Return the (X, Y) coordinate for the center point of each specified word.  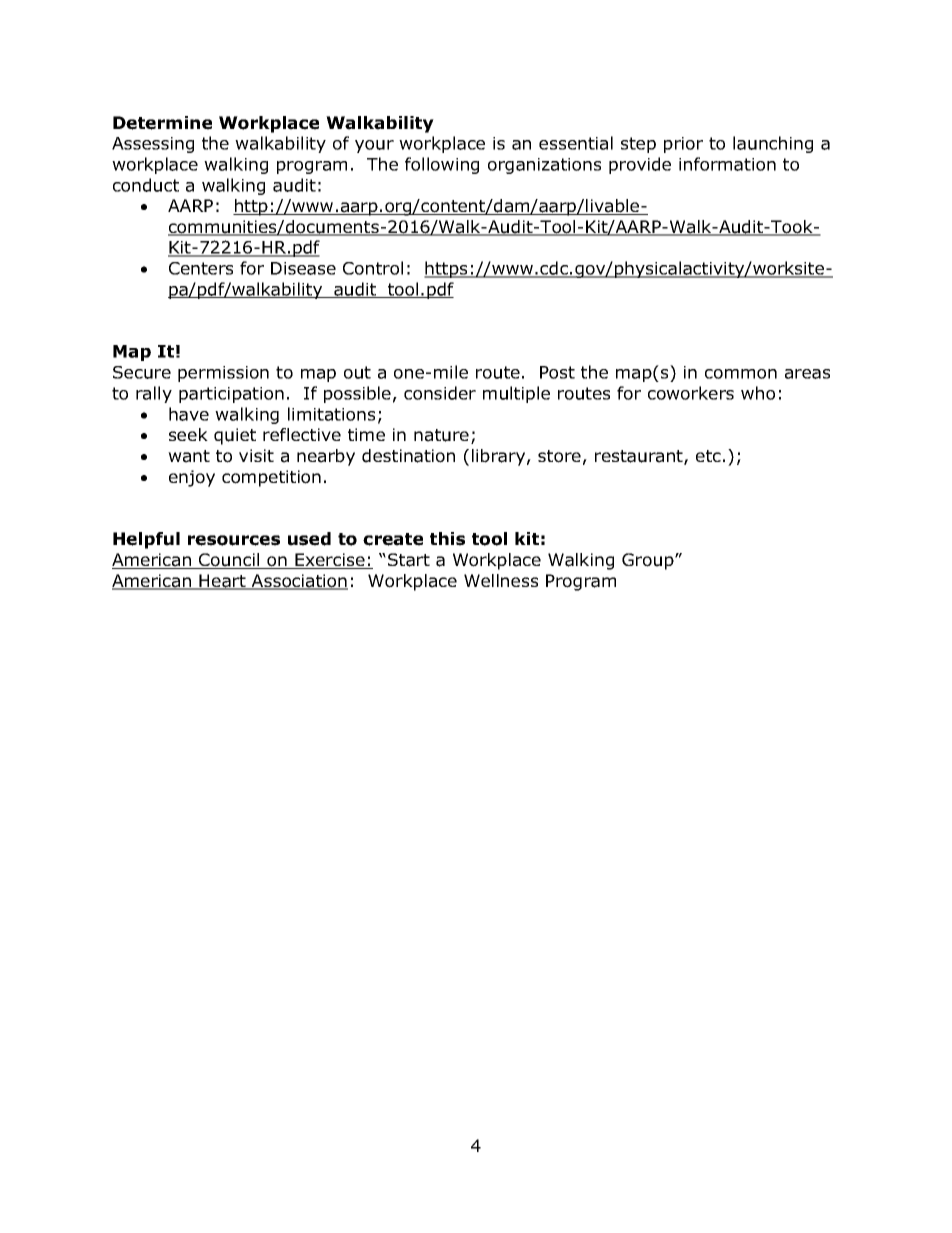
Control (373, 268)
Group (649, 561)
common (741, 374)
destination (408, 456)
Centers (201, 268)
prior (683, 145)
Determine (162, 123)
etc (708, 456)
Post (557, 372)
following (442, 165)
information (727, 164)
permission (223, 374)
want (189, 456)
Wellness (501, 580)
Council (229, 561)
